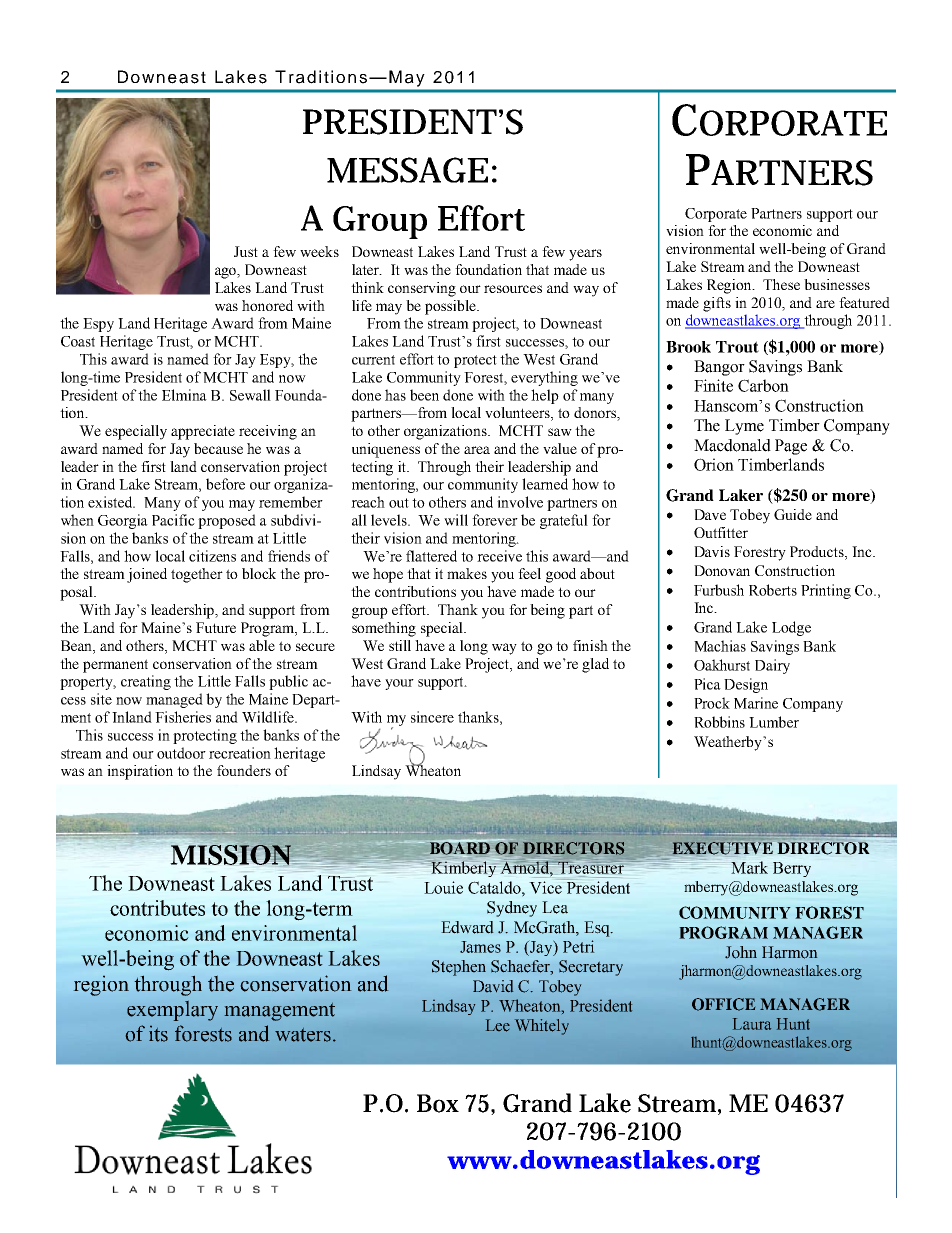  Describe the element at coordinates (216, 627) in the screenshot. I see `Future` at that location.
